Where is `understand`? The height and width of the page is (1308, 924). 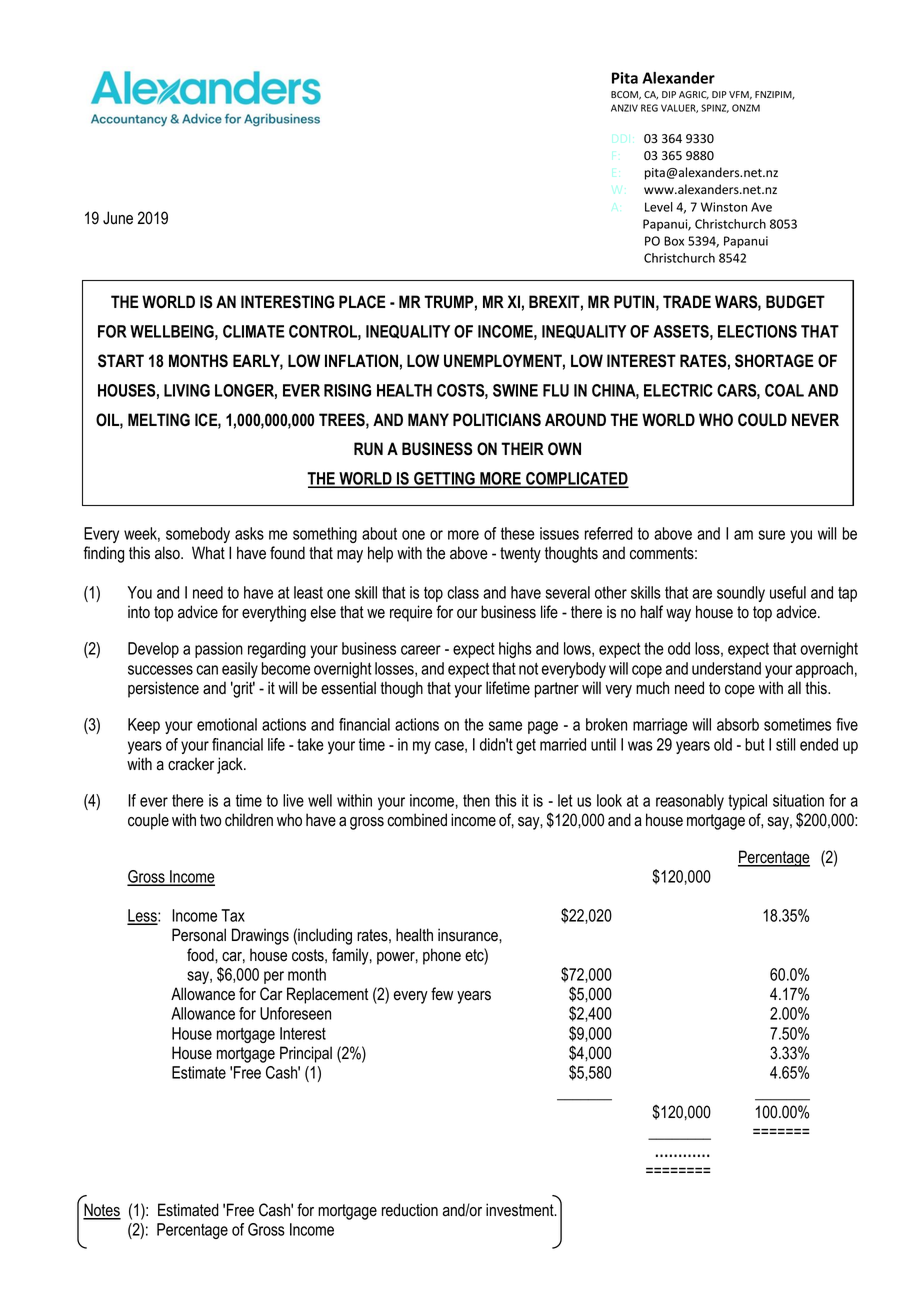 understand is located at coordinates (726, 668).
